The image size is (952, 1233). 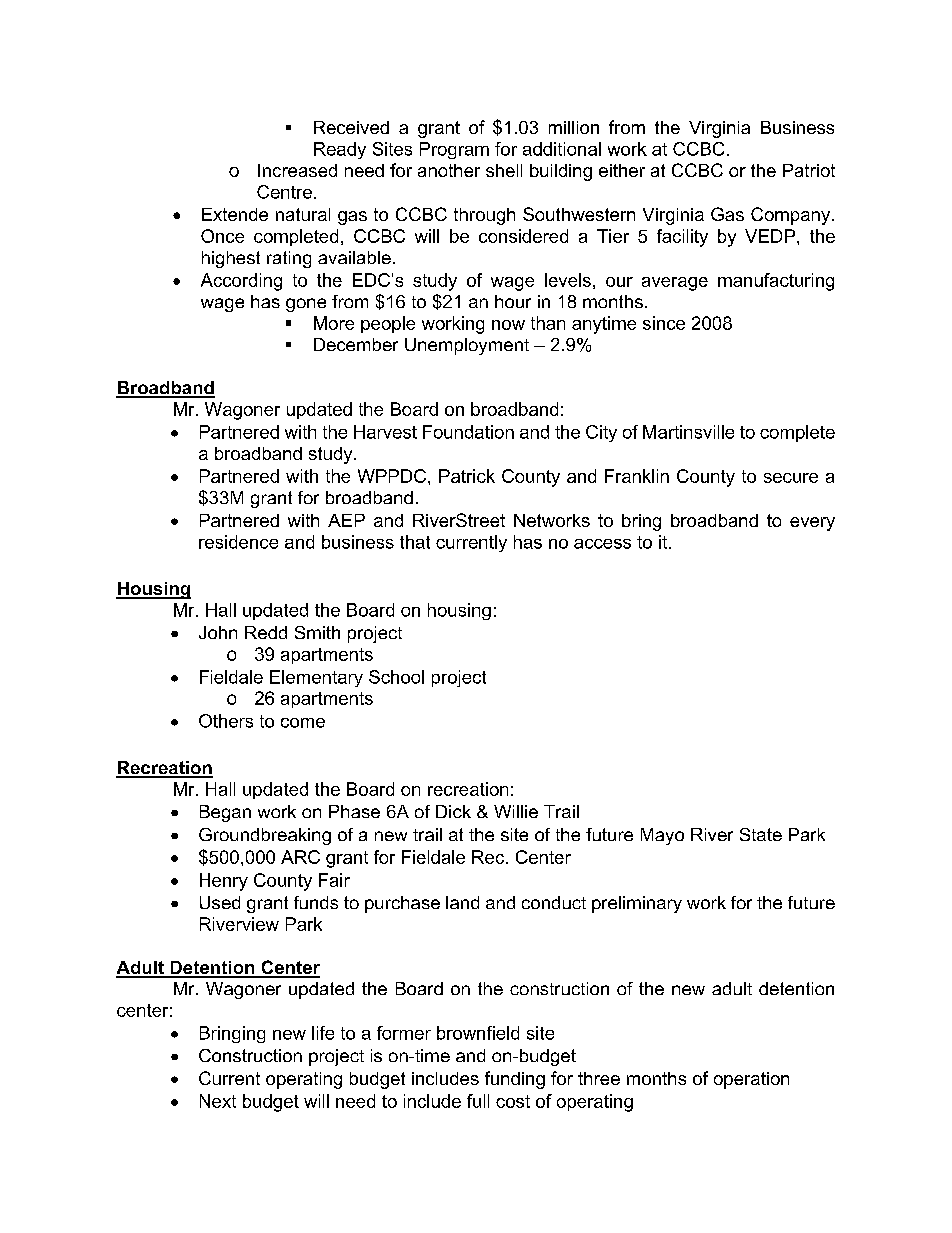 What do you see at coordinates (504, 170) in the screenshot?
I see `shell` at bounding box center [504, 170].
